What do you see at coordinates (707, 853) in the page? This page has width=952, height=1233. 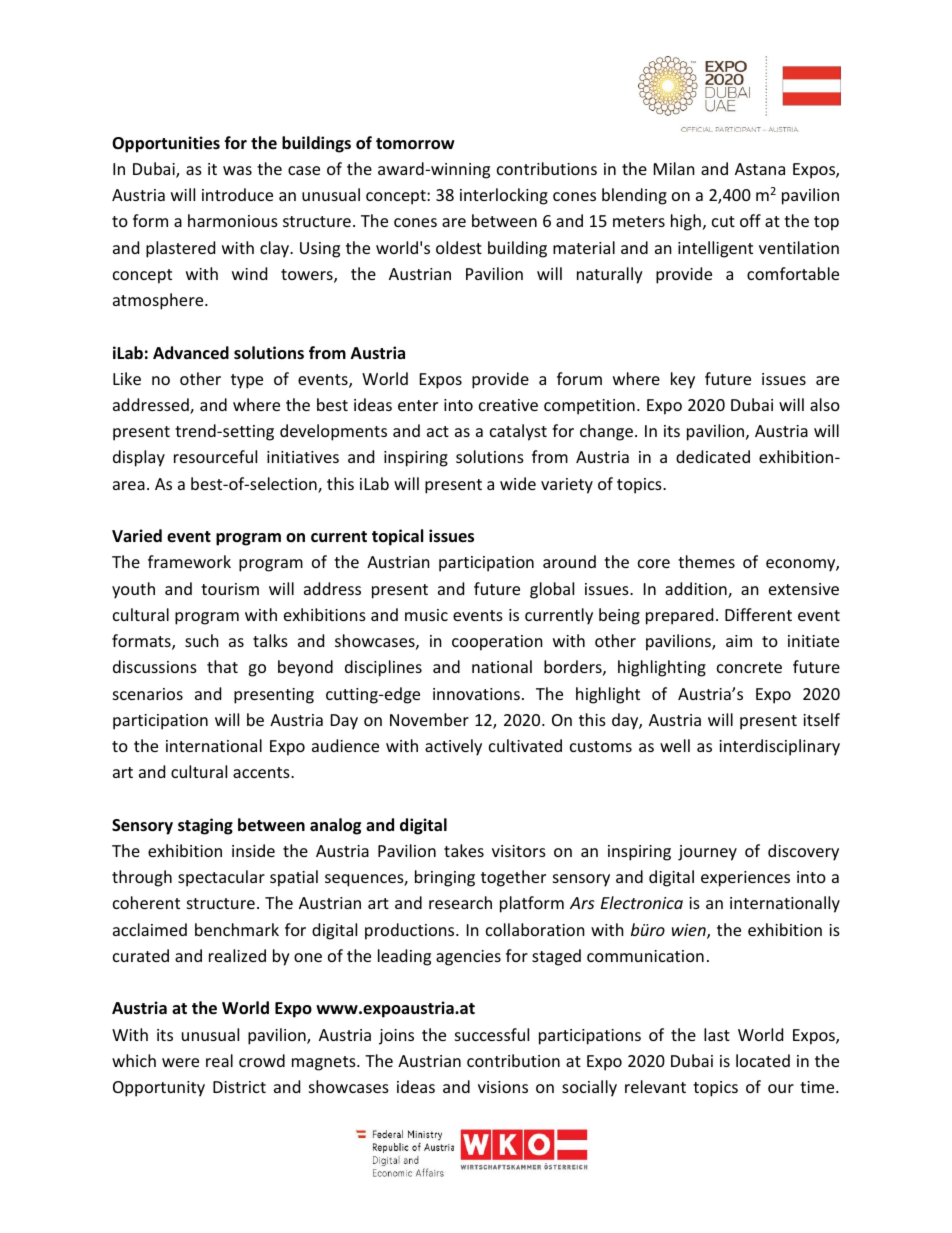 I see `journey` at bounding box center [707, 853].
